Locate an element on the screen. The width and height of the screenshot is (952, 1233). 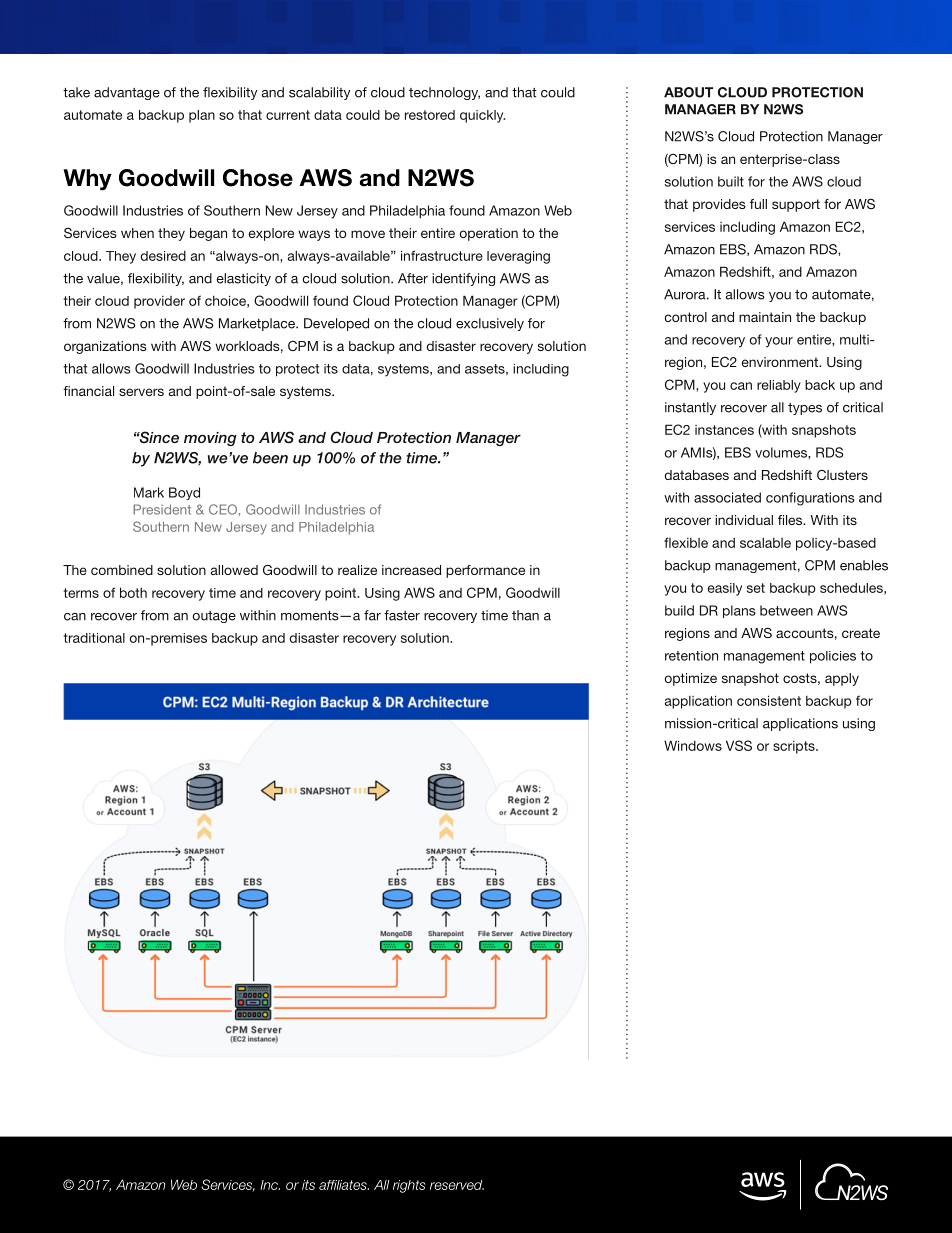
reserved is located at coordinates (457, 1185).
